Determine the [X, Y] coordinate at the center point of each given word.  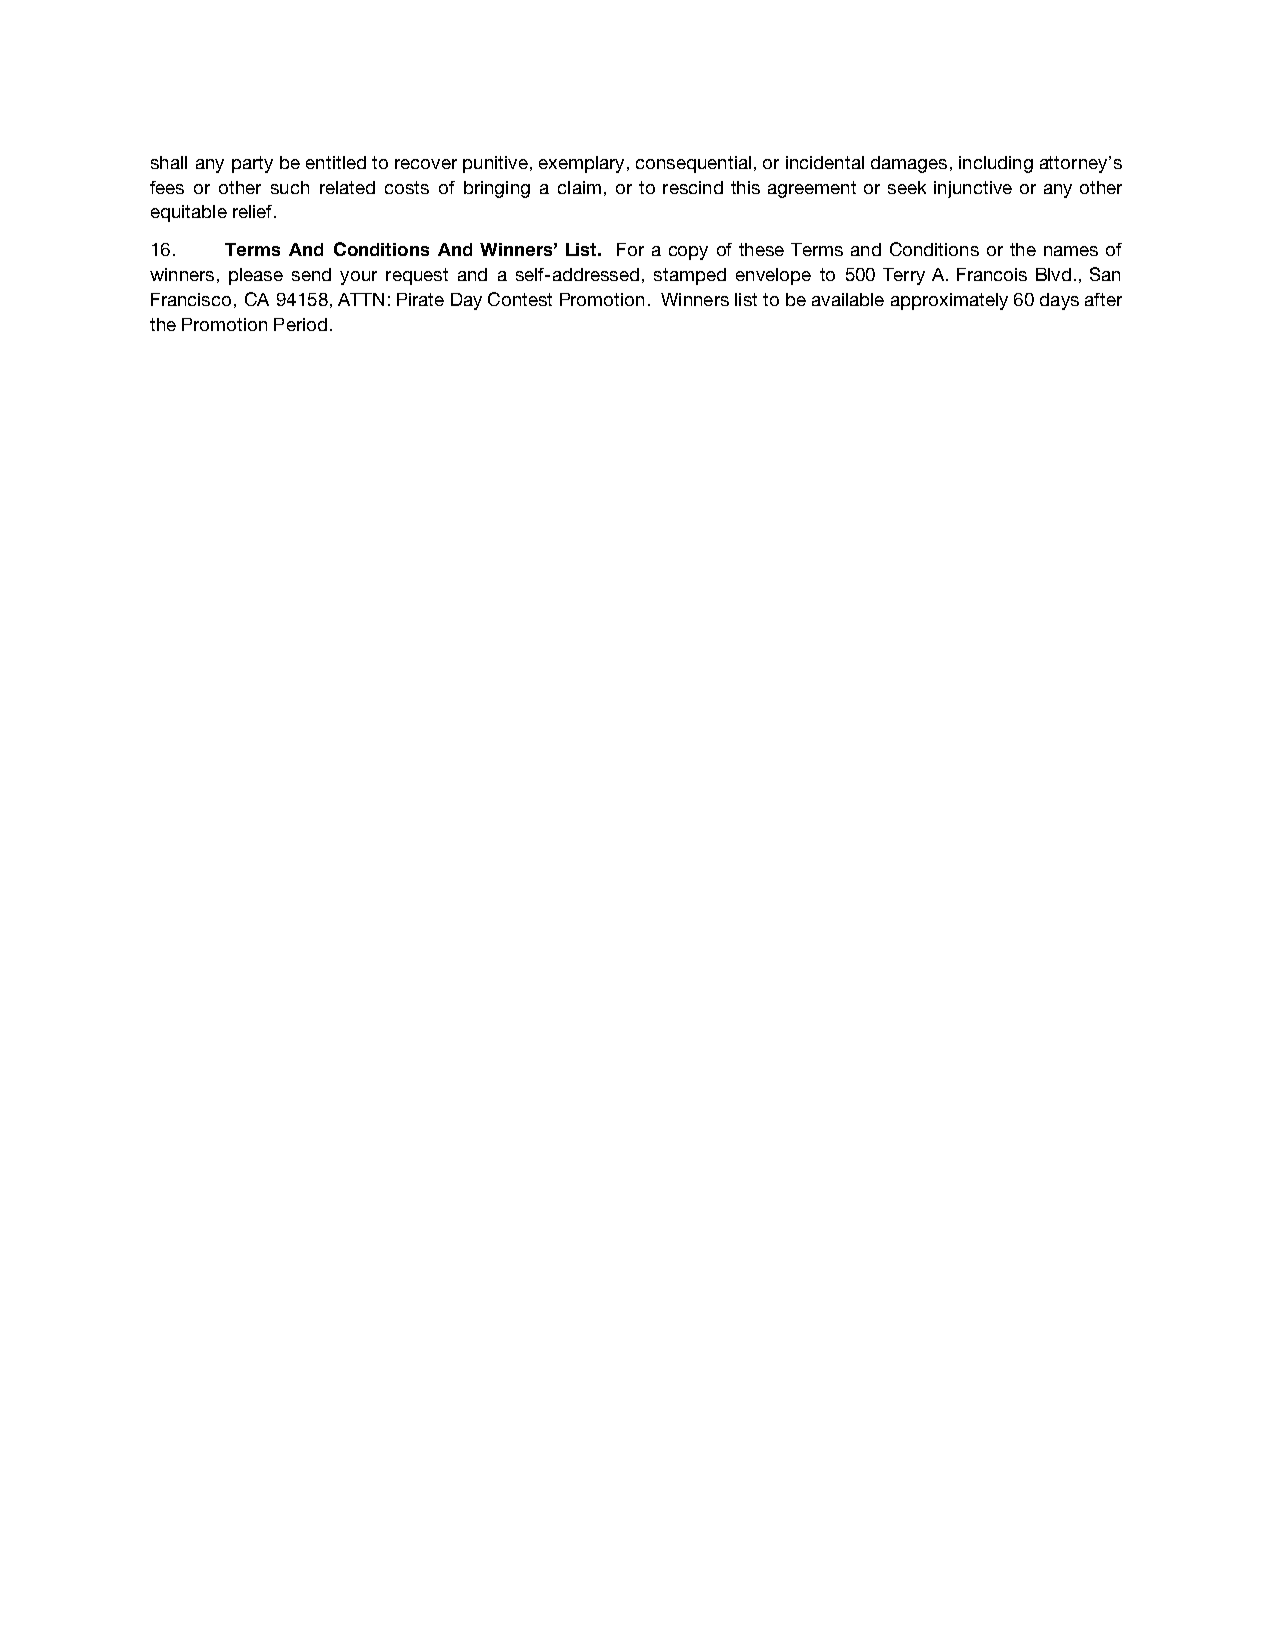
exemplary [581, 164]
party [252, 164]
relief [254, 211]
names [1071, 251]
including [996, 164]
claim [579, 187]
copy [688, 253]
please [256, 276]
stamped [690, 276]
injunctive [973, 189]
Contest [520, 299]
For [630, 249]
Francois [992, 274]
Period [300, 324]
